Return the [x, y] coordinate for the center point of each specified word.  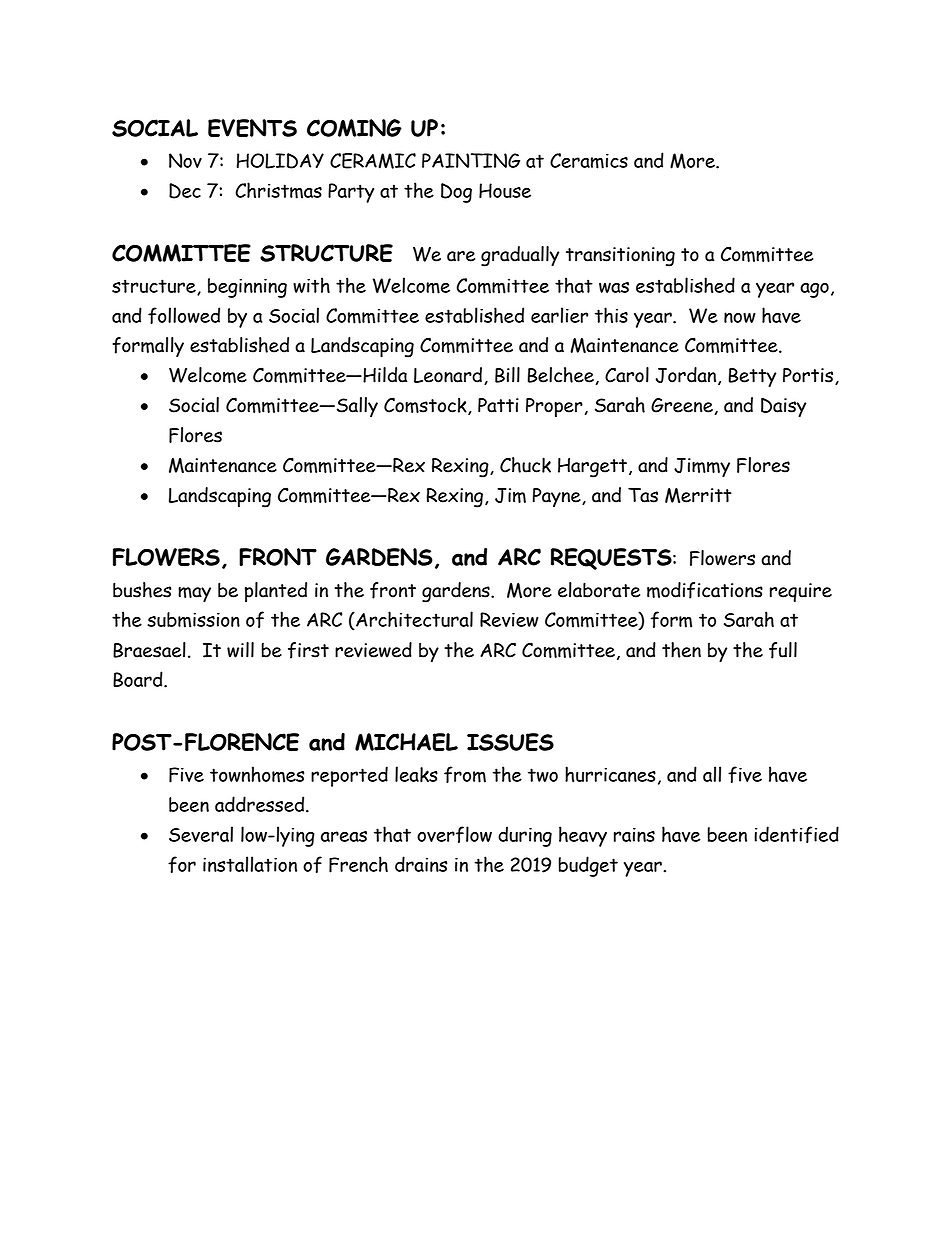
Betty [752, 378]
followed [184, 315]
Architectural [413, 620]
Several [201, 834]
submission [193, 620]
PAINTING [471, 160]
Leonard [448, 375]
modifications [705, 590]
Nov [185, 160]
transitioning [620, 257]
